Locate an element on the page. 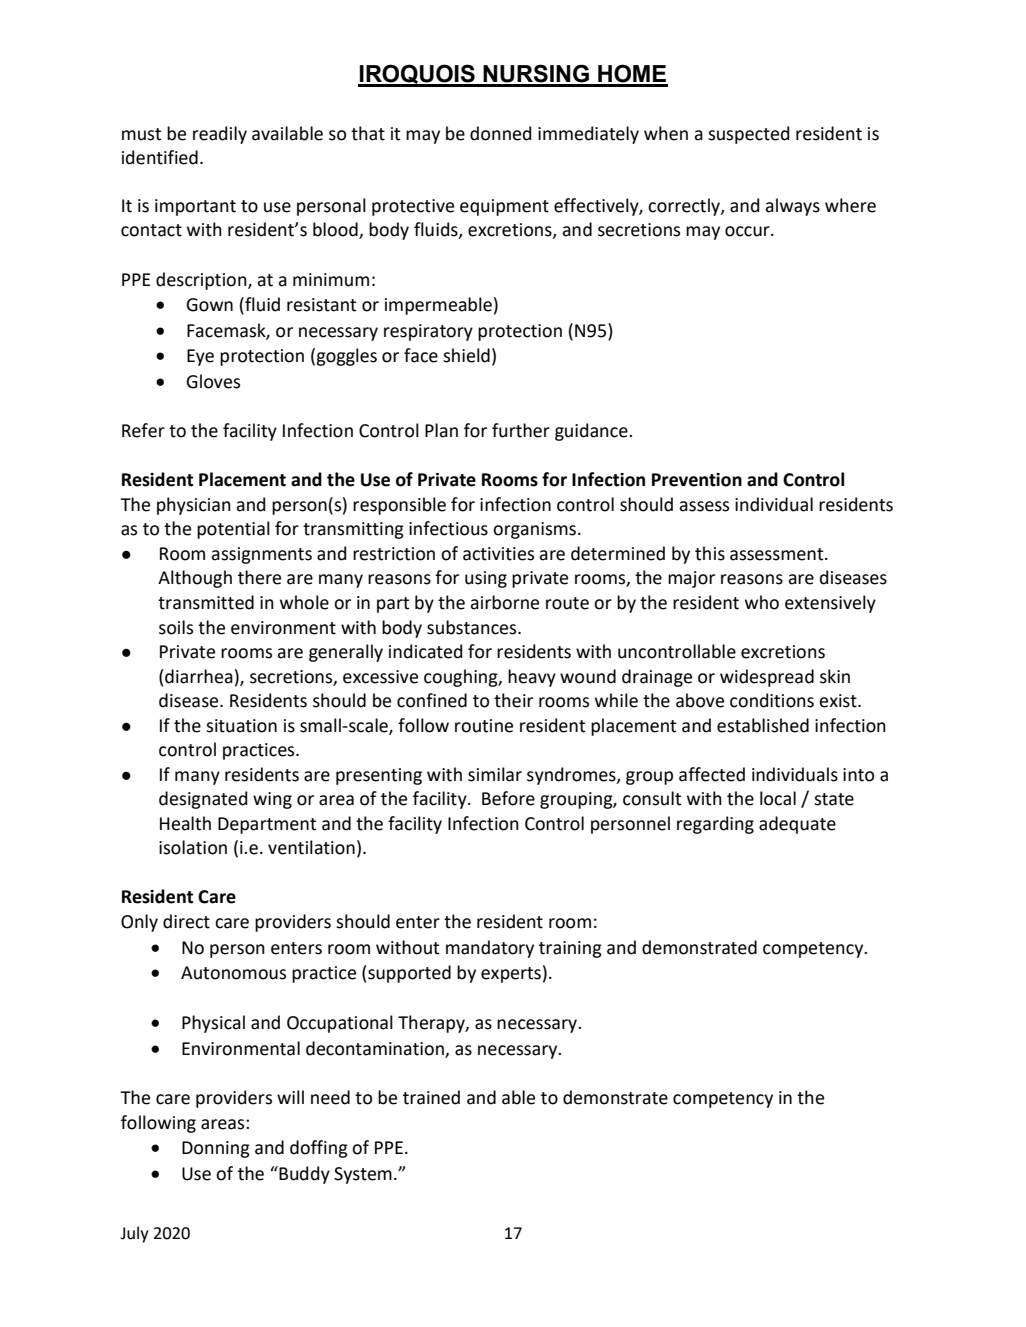  Donning is located at coordinates (216, 1149).
